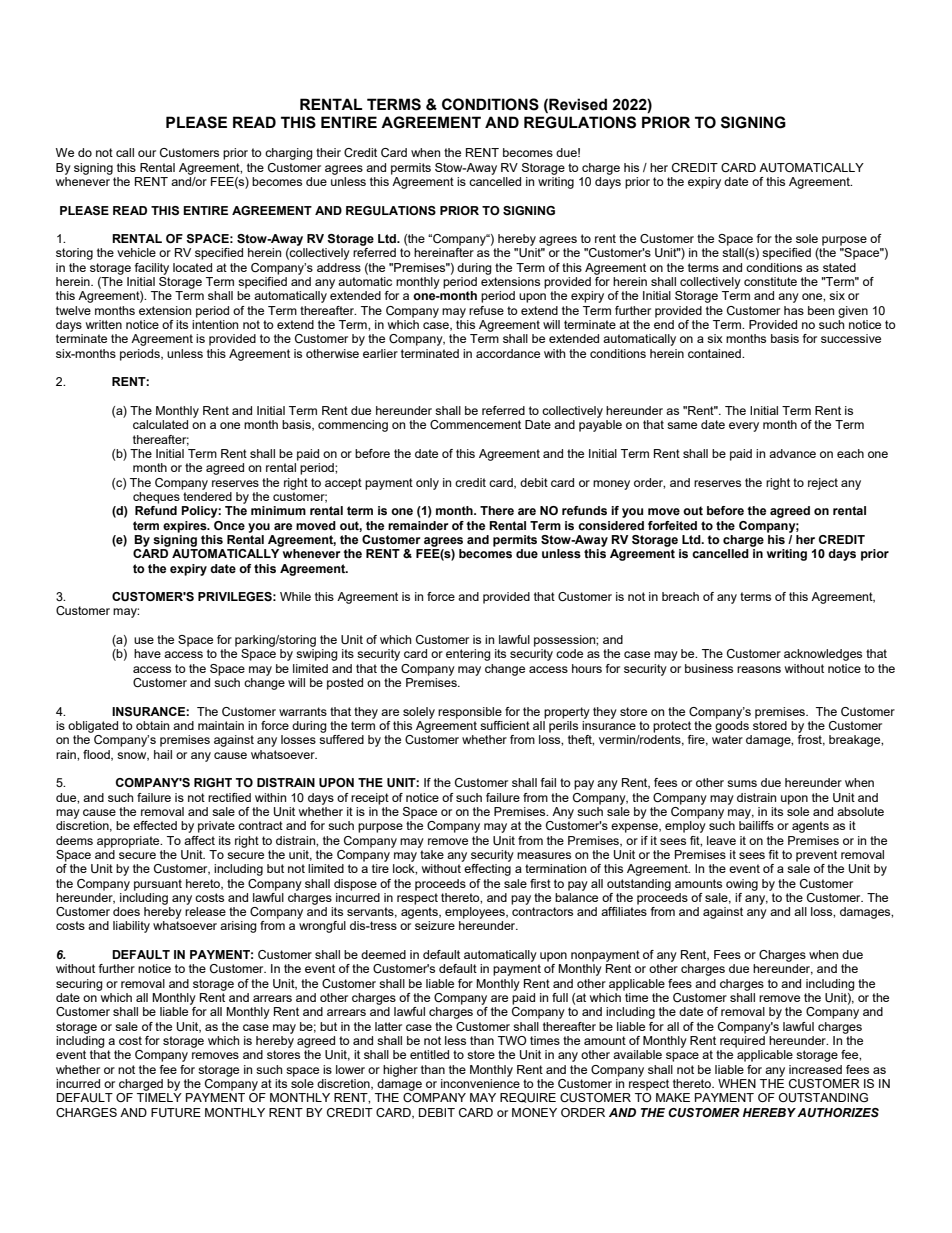 The image size is (952, 1233). Describe the element at coordinates (328, 152) in the image. I see `their` at that location.
